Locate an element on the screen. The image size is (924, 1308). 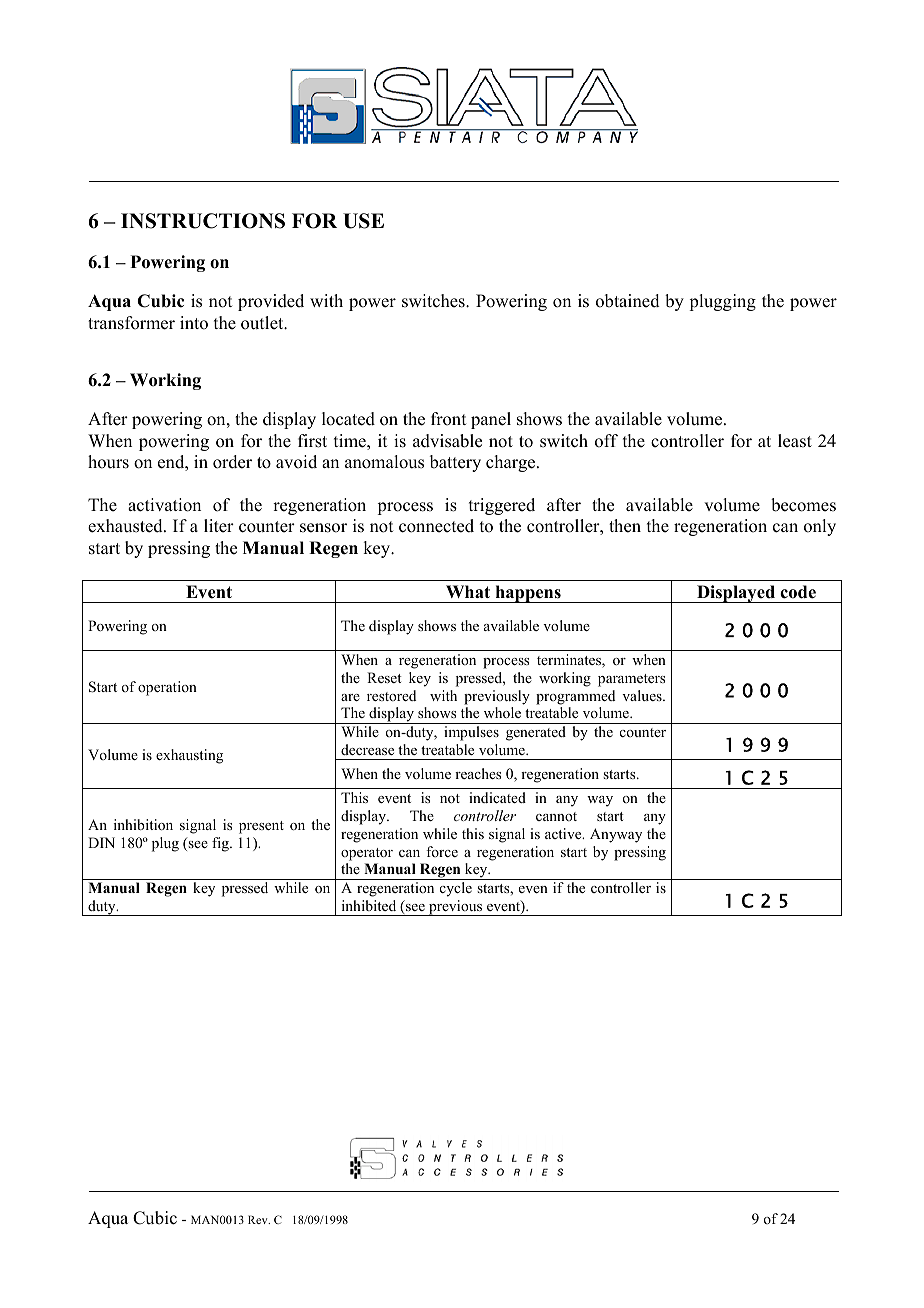
into is located at coordinates (194, 323).
